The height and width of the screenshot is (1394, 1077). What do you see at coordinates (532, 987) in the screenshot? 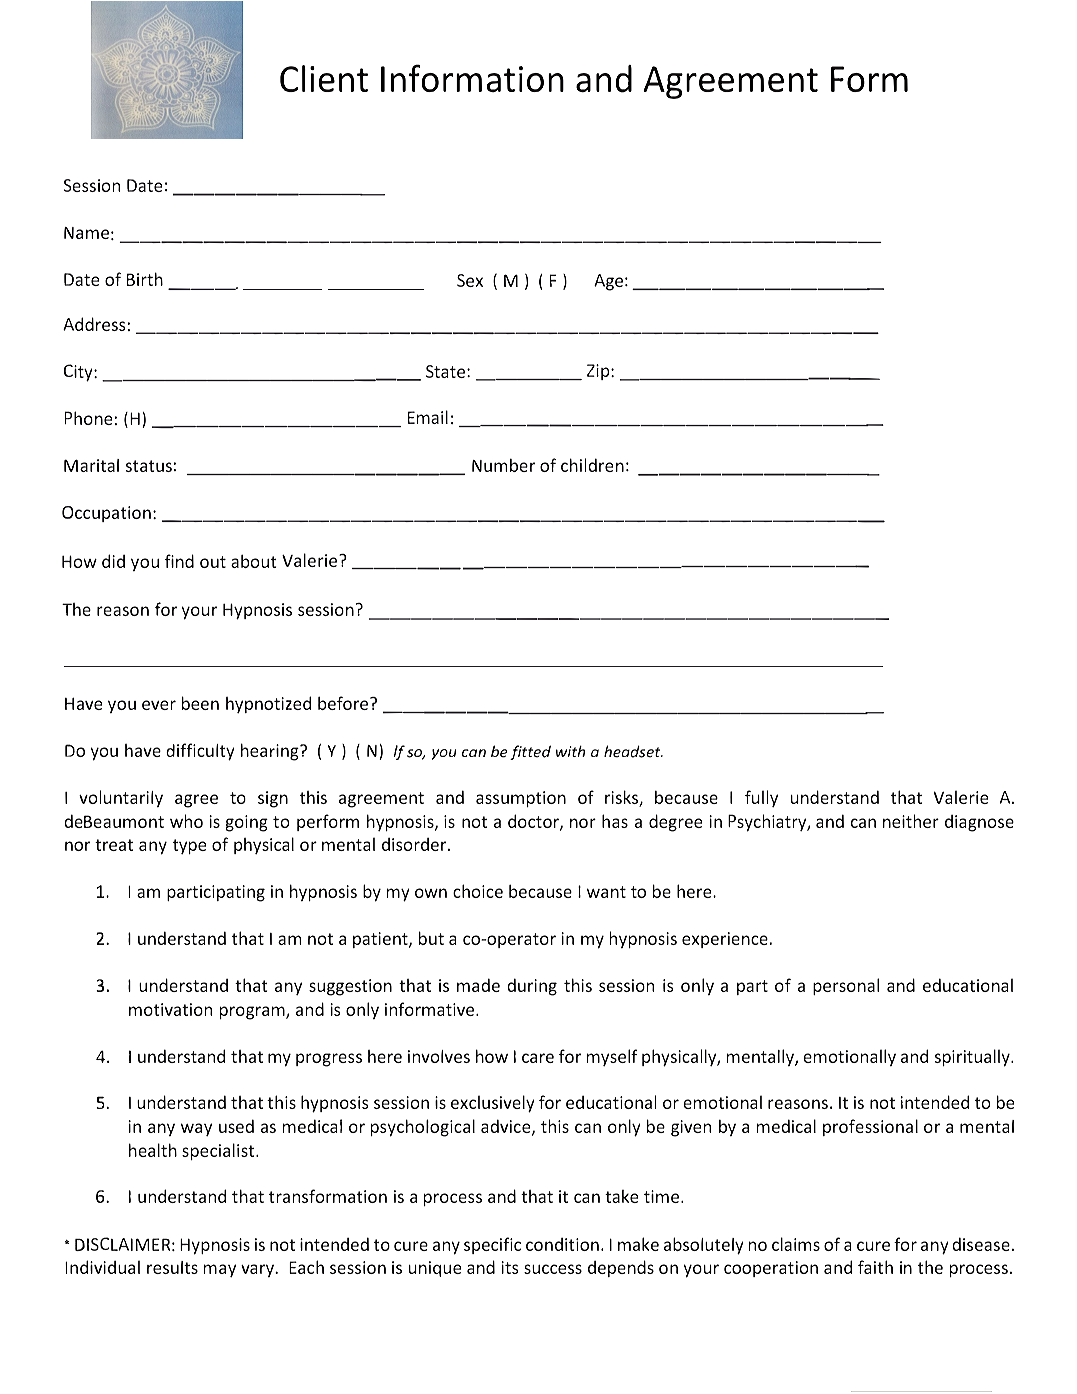
I see `during` at bounding box center [532, 987].
